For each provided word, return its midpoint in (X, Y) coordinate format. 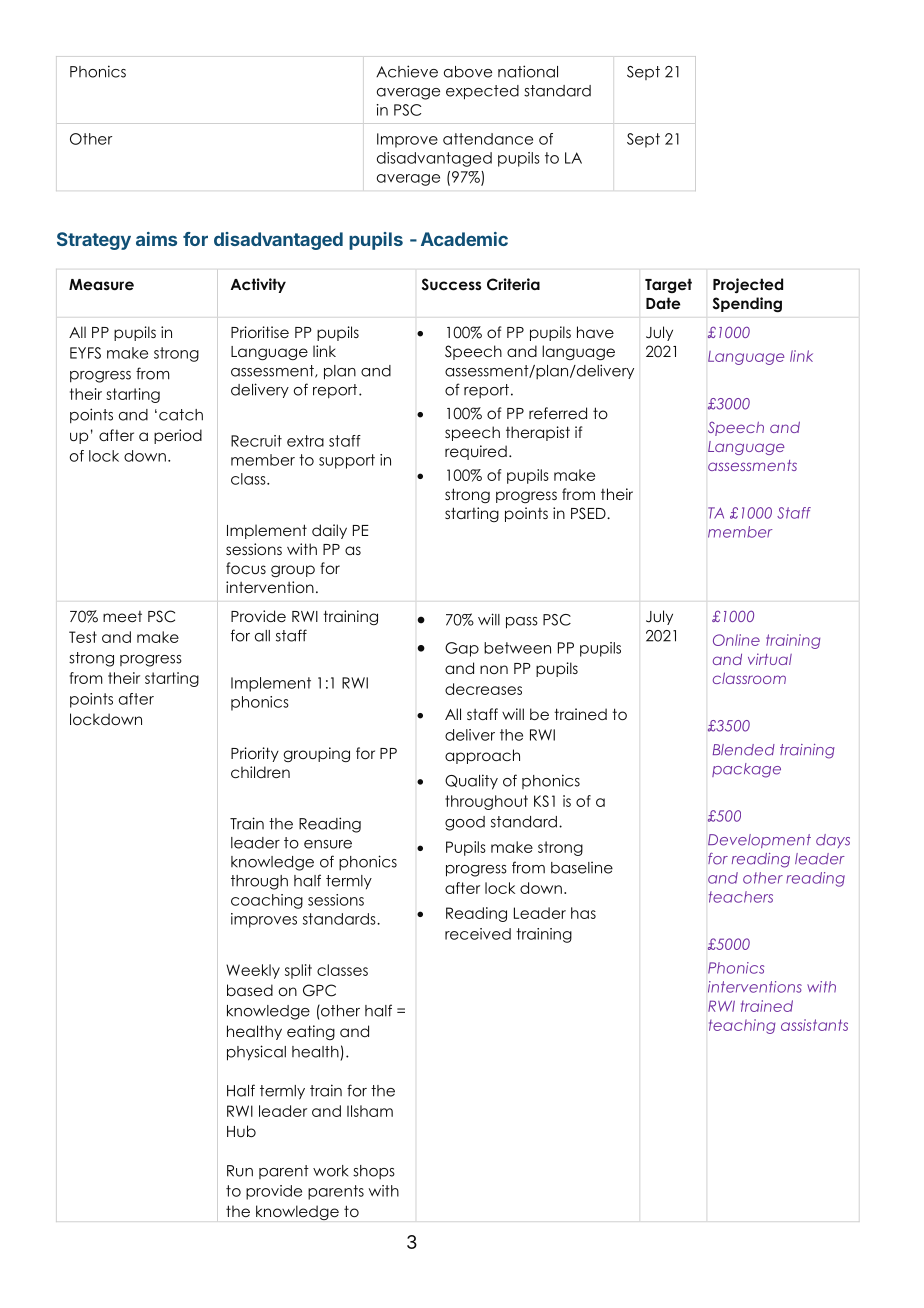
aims (156, 239)
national (528, 71)
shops (374, 1172)
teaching (742, 1026)
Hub (241, 1131)
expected (482, 92)
